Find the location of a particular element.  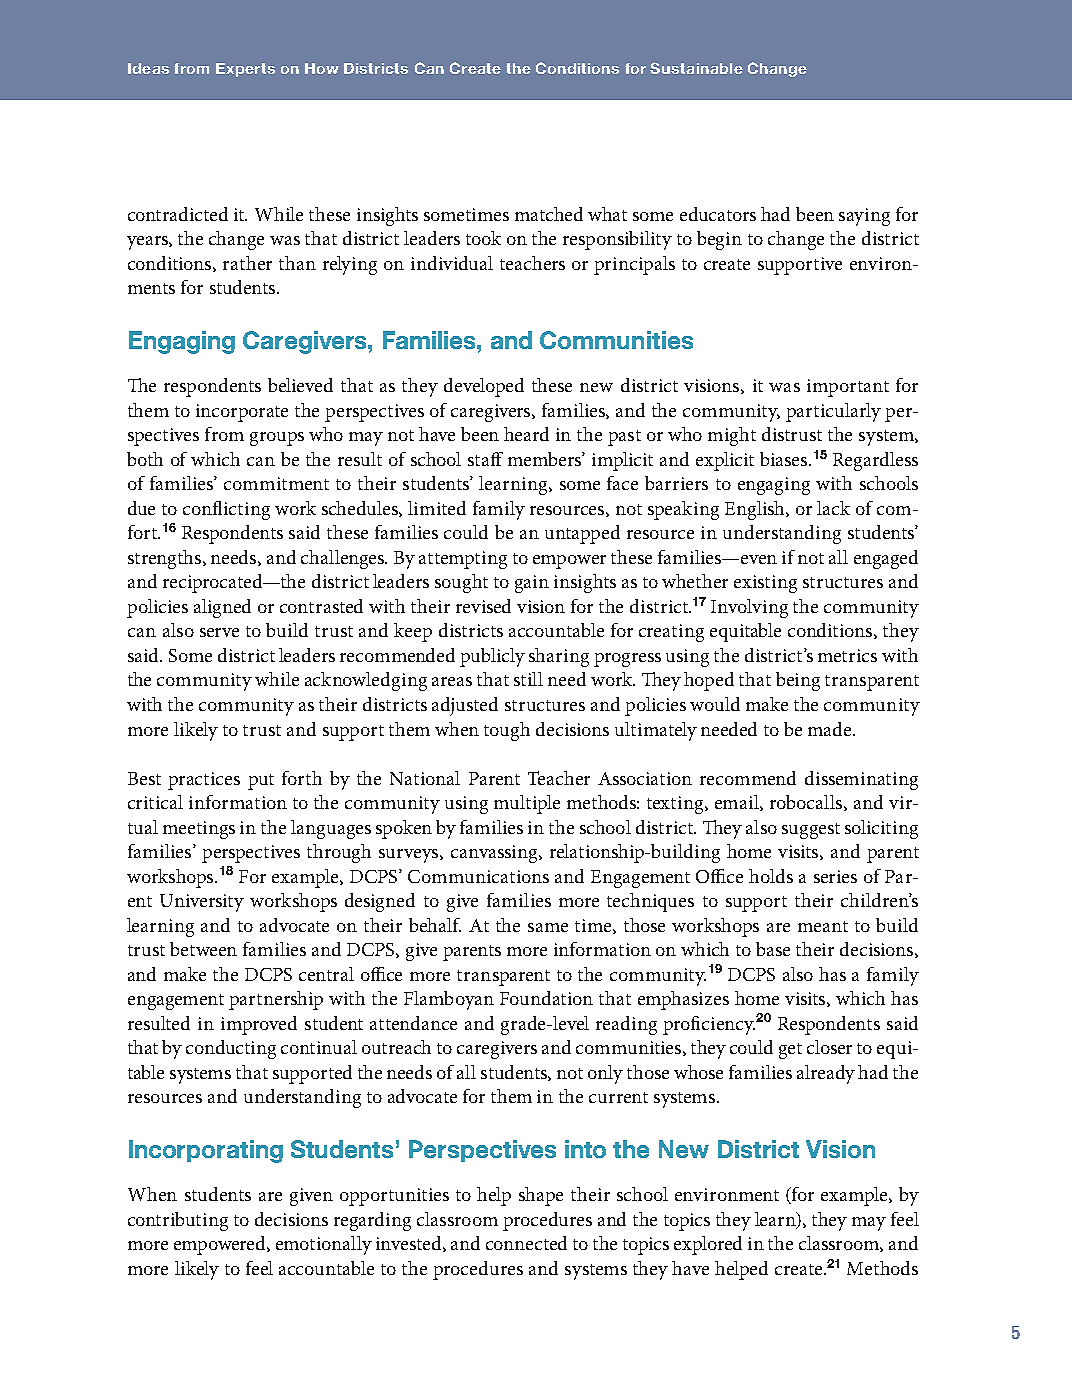

commitment is located at coordinates (276, 483).
